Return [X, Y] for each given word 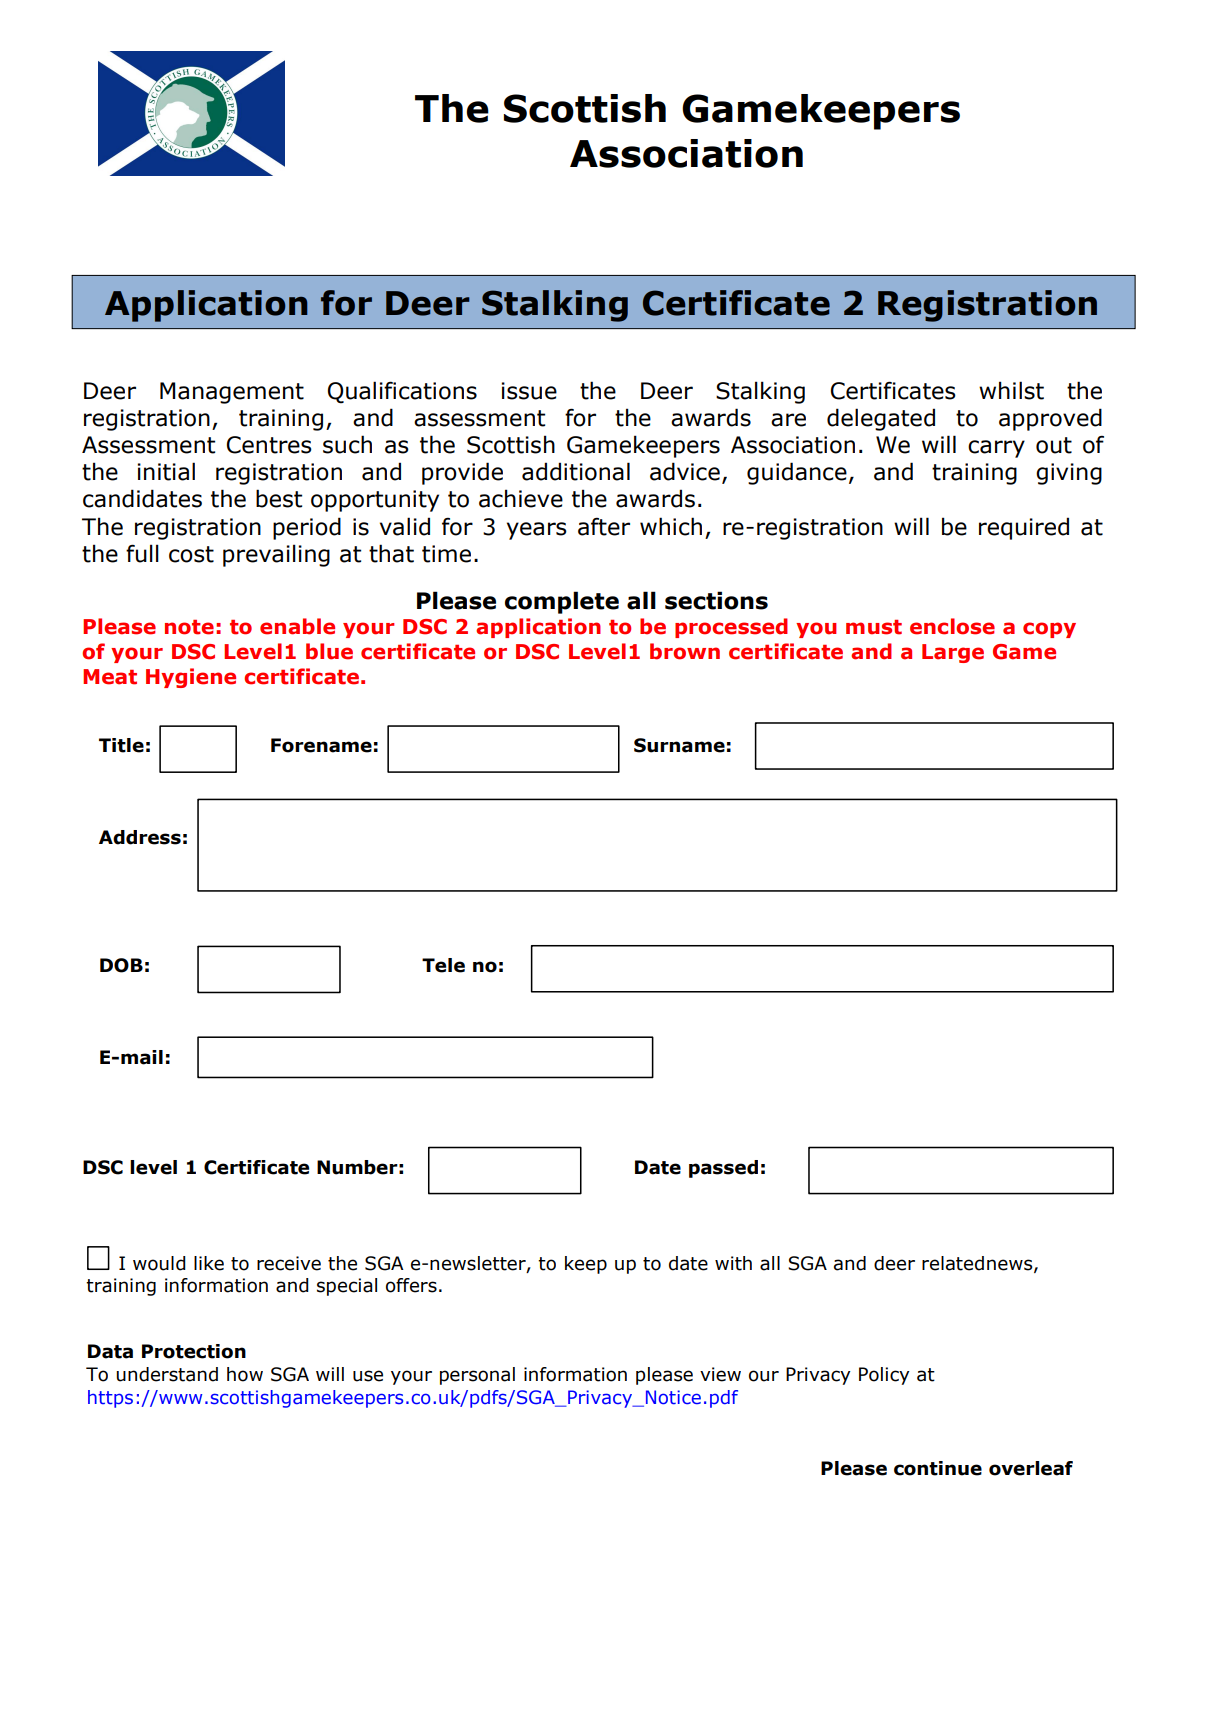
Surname [679, 745]
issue [529, 391]
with [733, 1263]
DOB [121, 965]
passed [723, 1169]
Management [232, 393]
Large [953, 653]
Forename [321, 745]
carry [996, 449]
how [245, 1374]
